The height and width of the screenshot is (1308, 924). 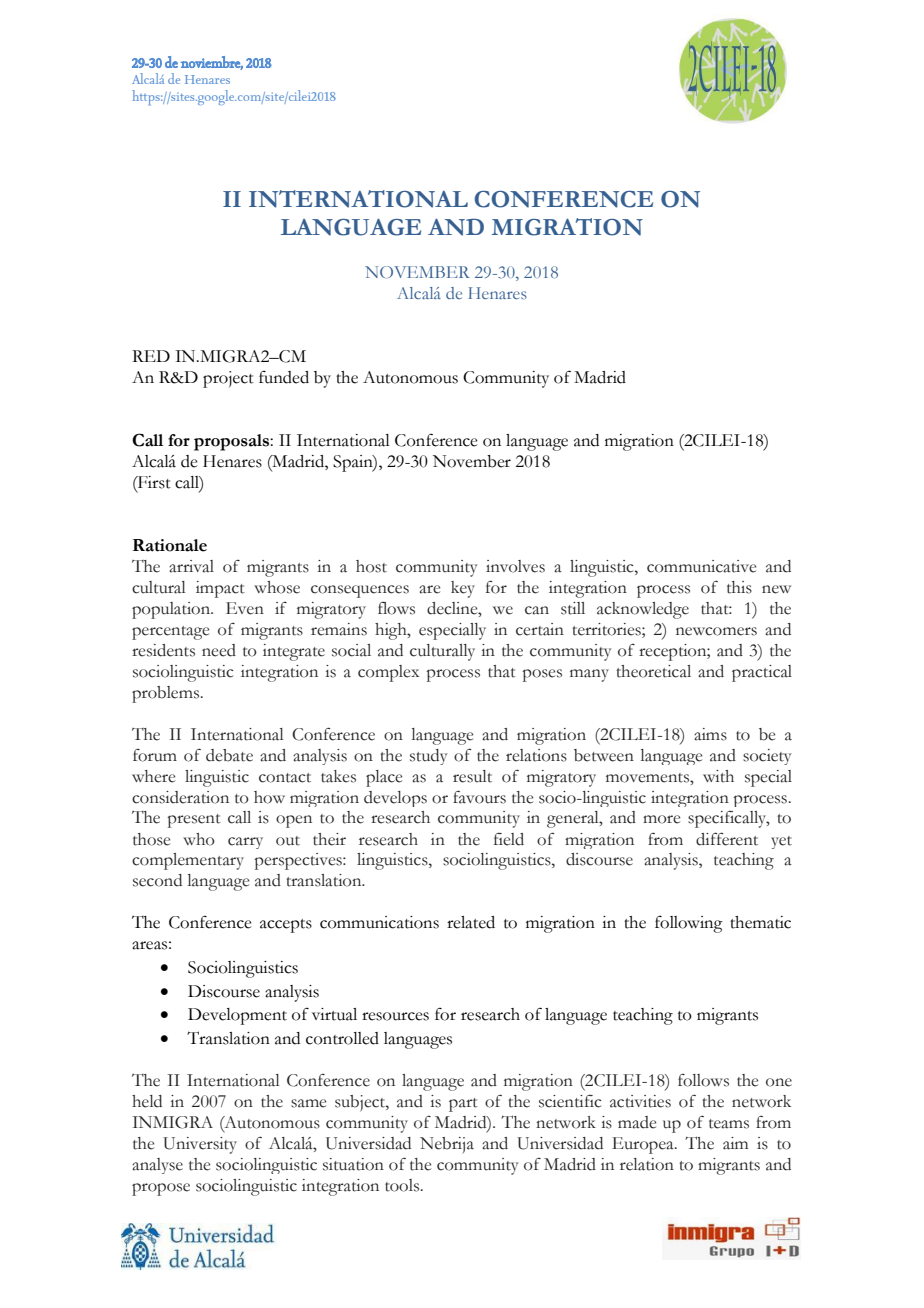 I want to click on certain, so click(x=540, y=629).
